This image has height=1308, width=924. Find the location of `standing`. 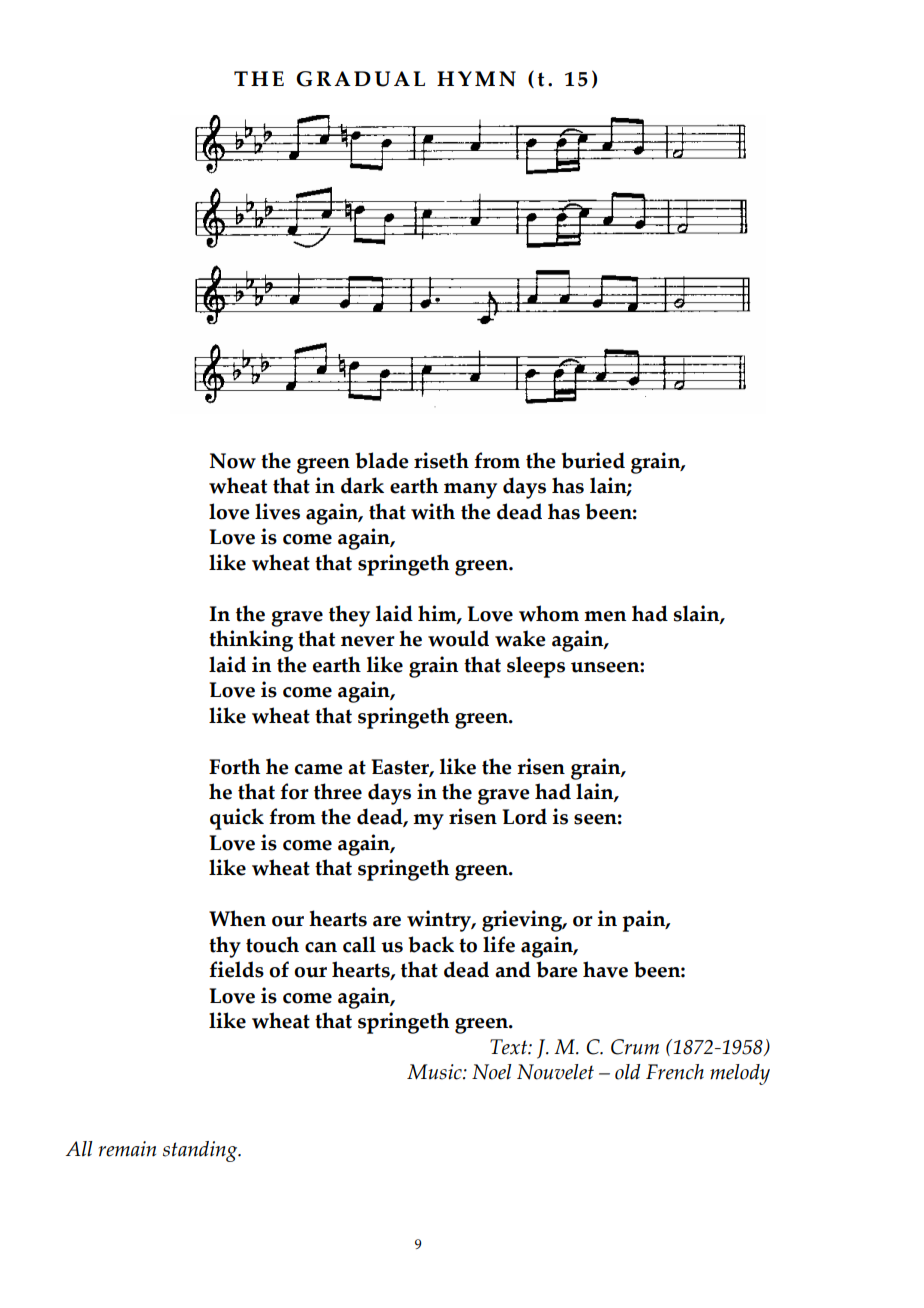

standing is located at coordinates (201, 1151).
